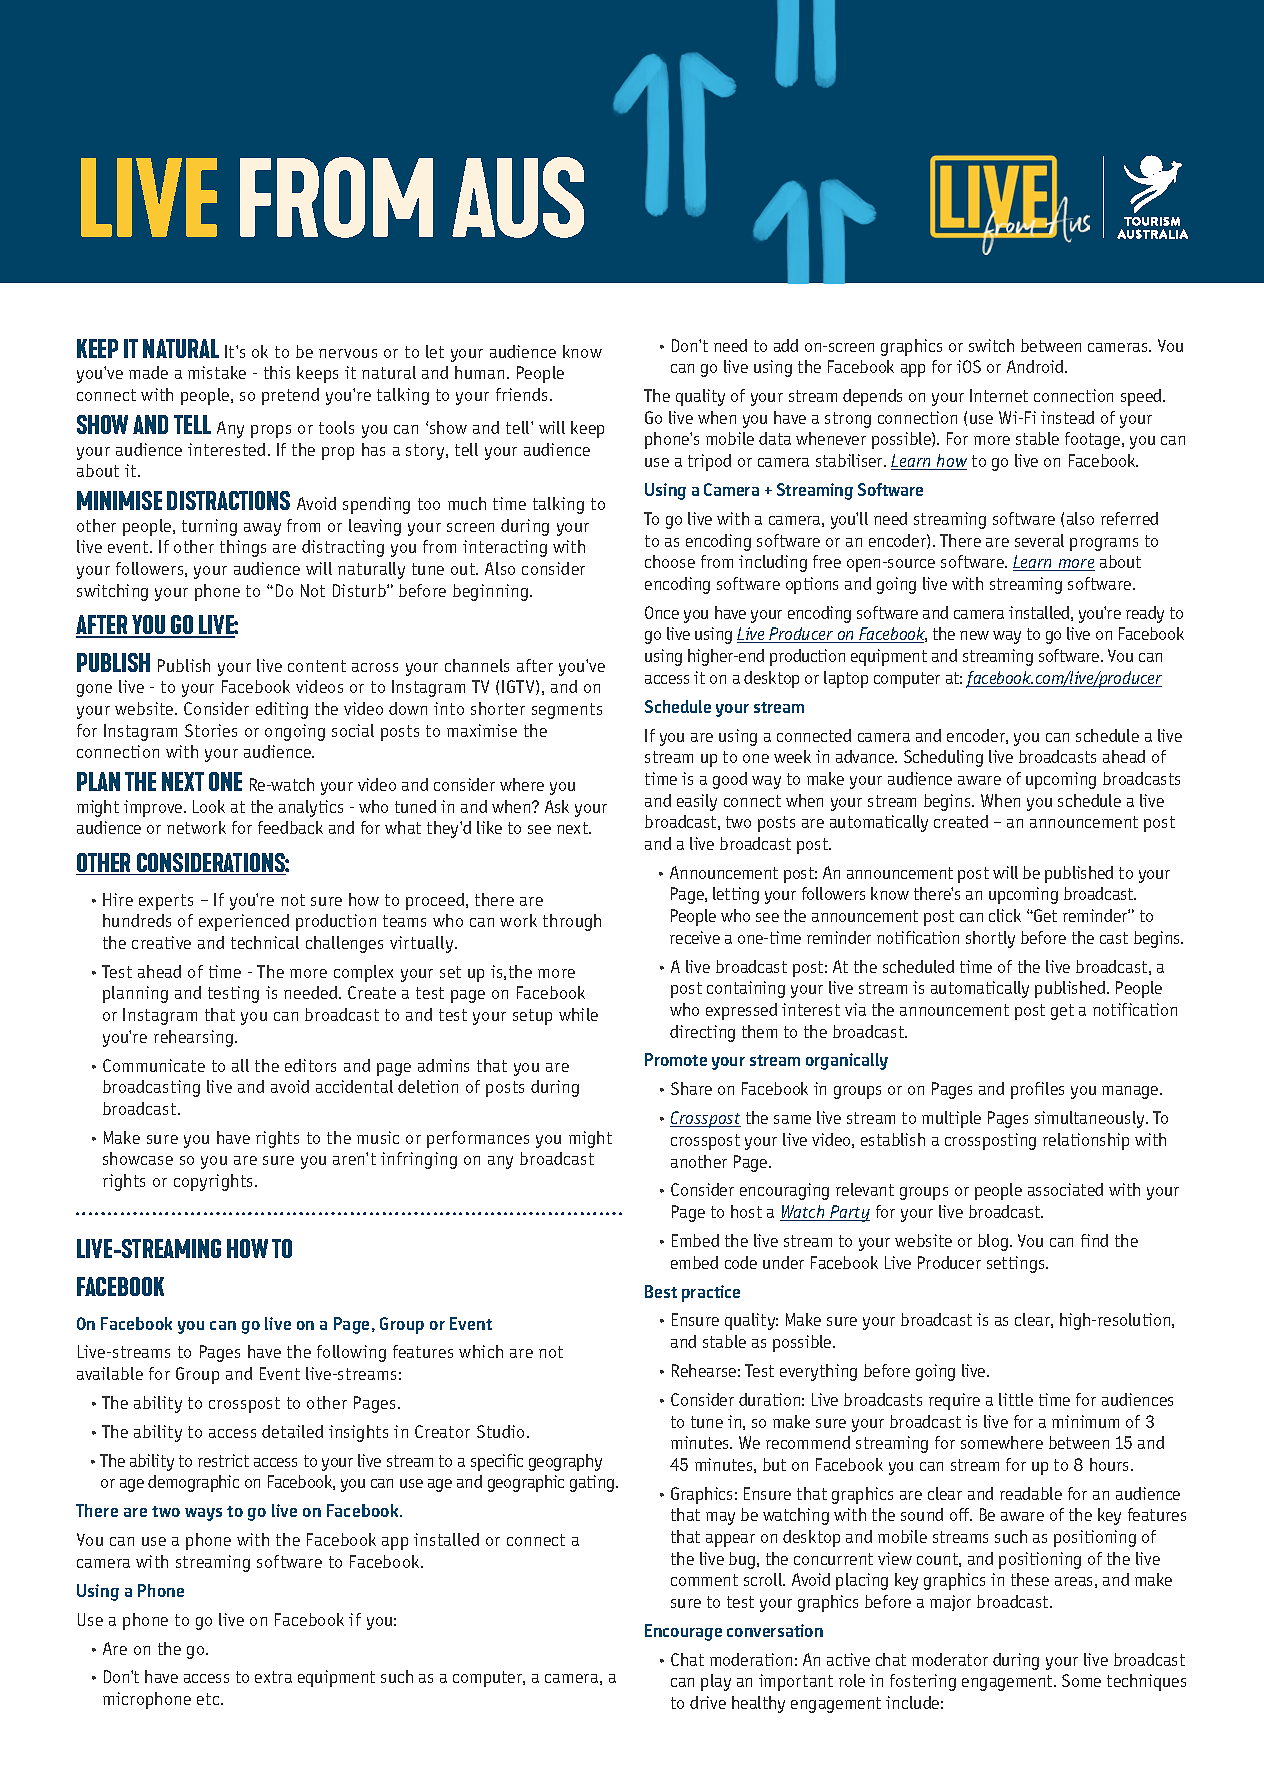 The height and width of the screenshot is (1788, 1264). Describe the element at coordinates (217, 372) in the screenshot. I see `mistake` at that location.
